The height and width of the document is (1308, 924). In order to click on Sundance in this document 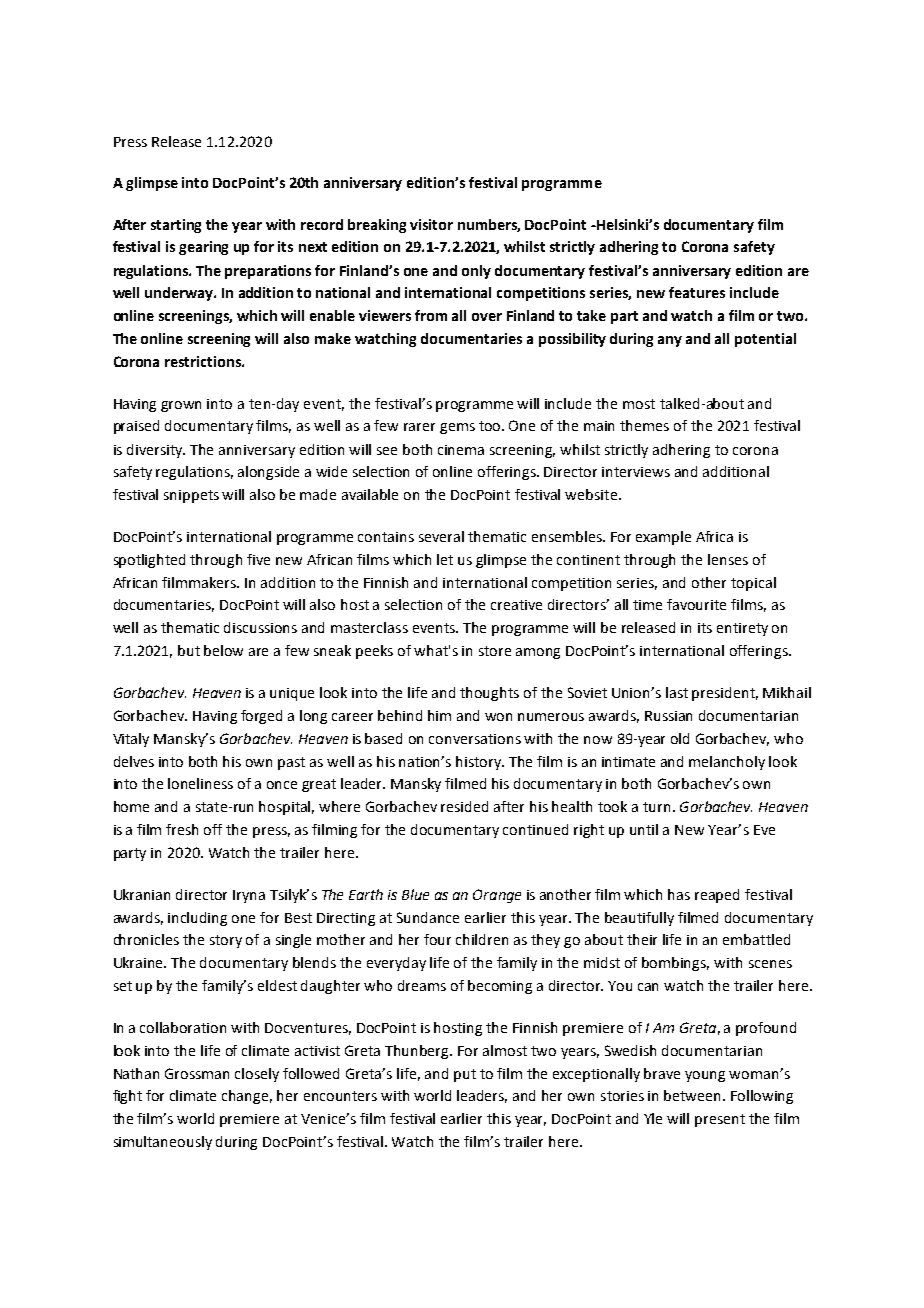, I will do `click(428, 917)`.
